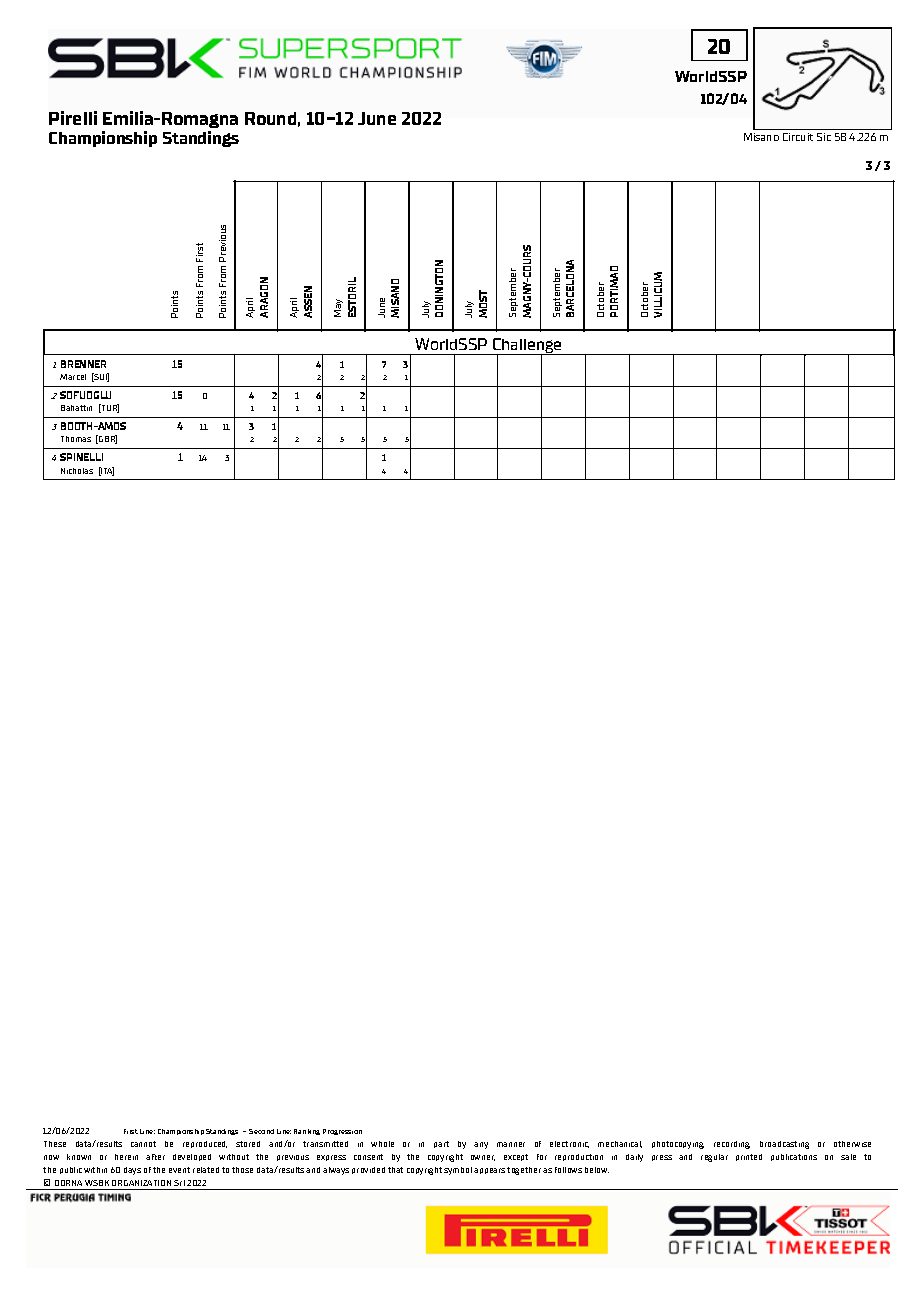 Image resolution: width=924 pixels, height=1307 pixels. What do you see at coordinates (81, 457) in the screenshot?
I see `SPINELLI` at bounding box center [81, 457].
